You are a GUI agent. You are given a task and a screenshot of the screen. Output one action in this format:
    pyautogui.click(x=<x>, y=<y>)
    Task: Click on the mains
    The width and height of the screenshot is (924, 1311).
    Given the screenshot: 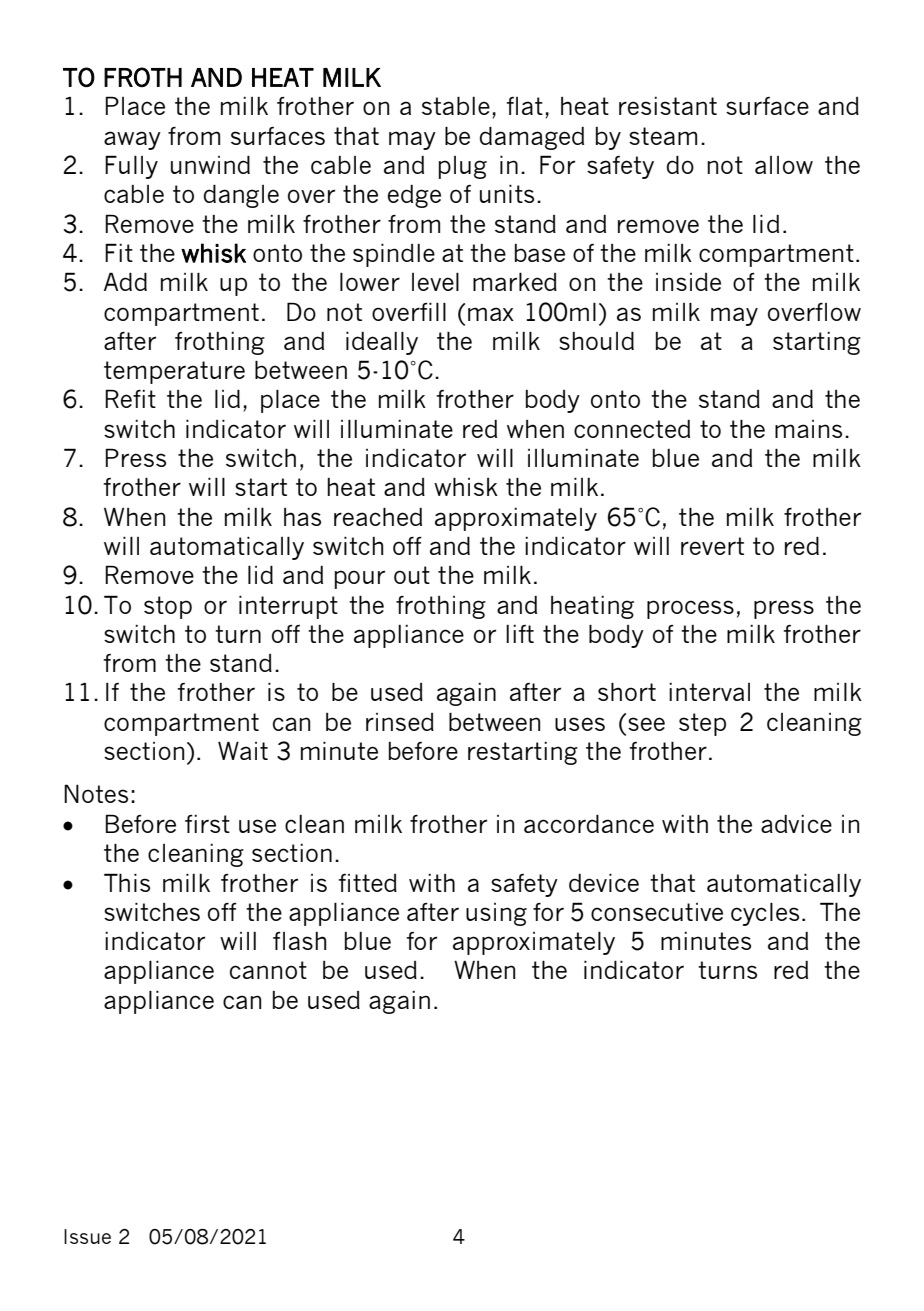 What is the action you would take?
    pyautogui.click(x=808, y=429)
